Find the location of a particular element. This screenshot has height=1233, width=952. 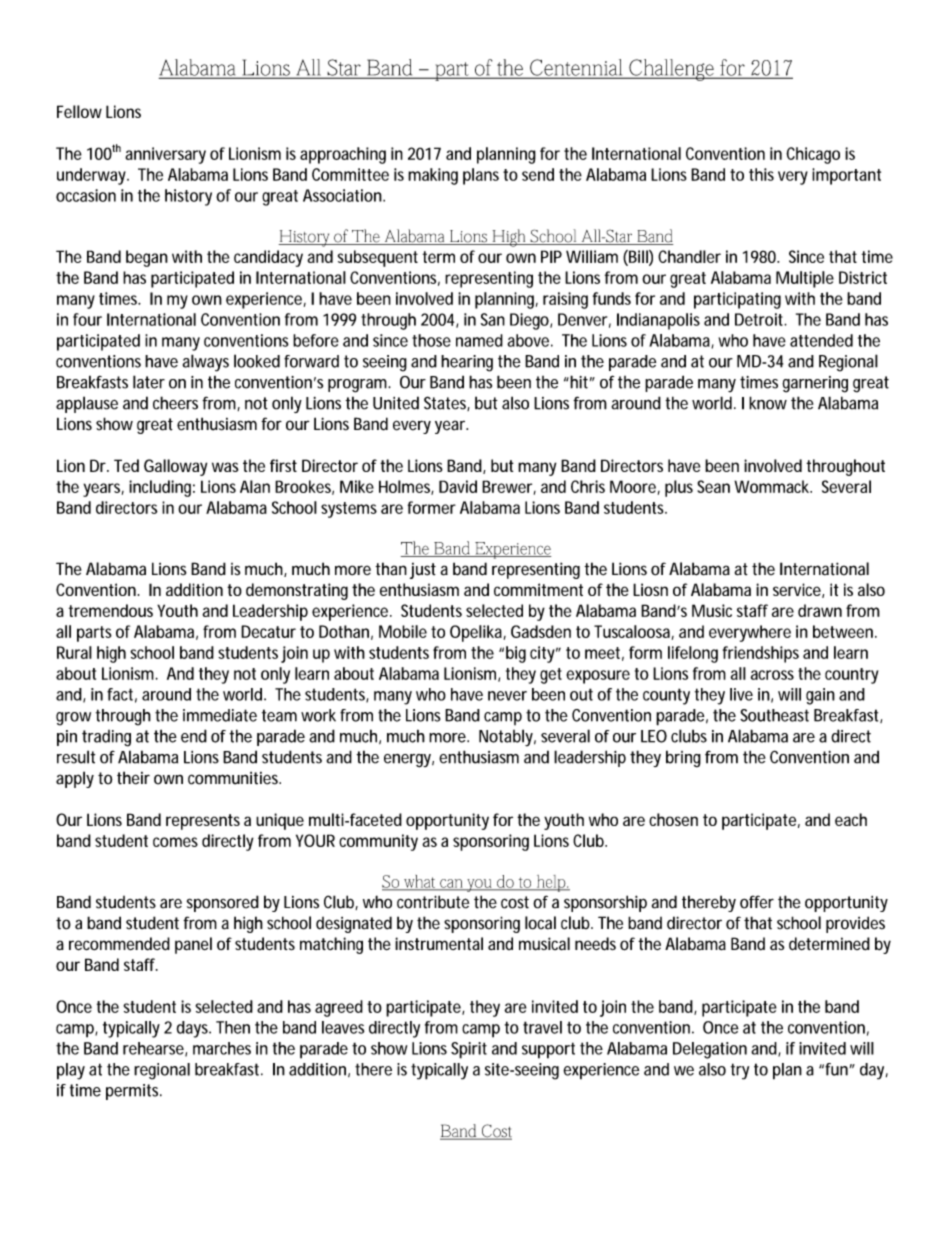

just is located at coordinates (423, 571).
